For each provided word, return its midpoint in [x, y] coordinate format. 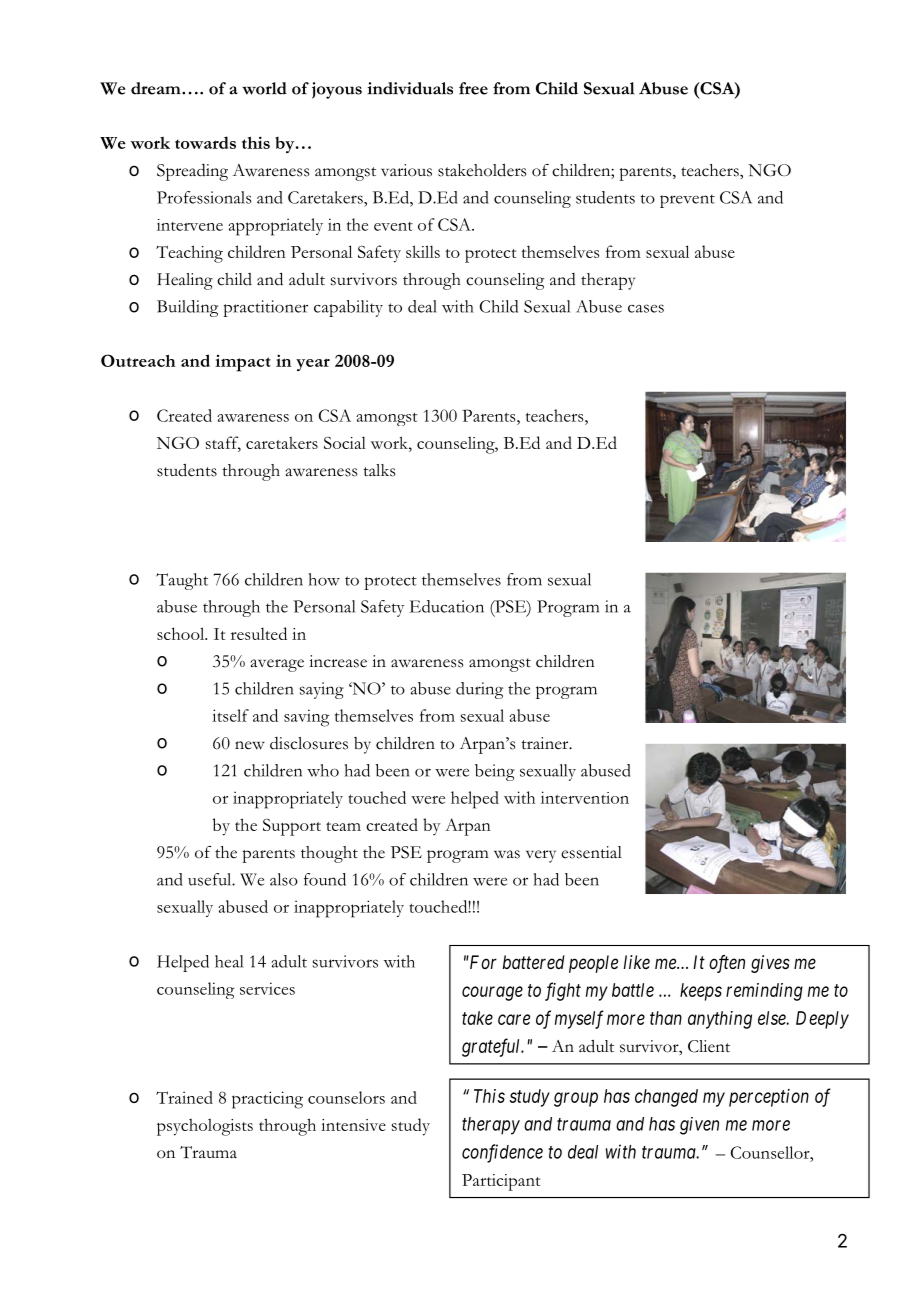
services [267, 988]
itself [230, 715]
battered [533, 962]
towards [205, 142]
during [479, 690]
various [406, 170]
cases [646, 308]
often [727, 964]
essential [591, 852]
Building [187, 308]
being [495, 772]
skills [423, 251]
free [473, 88]
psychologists [205, 1127]
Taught [182, 581]
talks [379, 470]
